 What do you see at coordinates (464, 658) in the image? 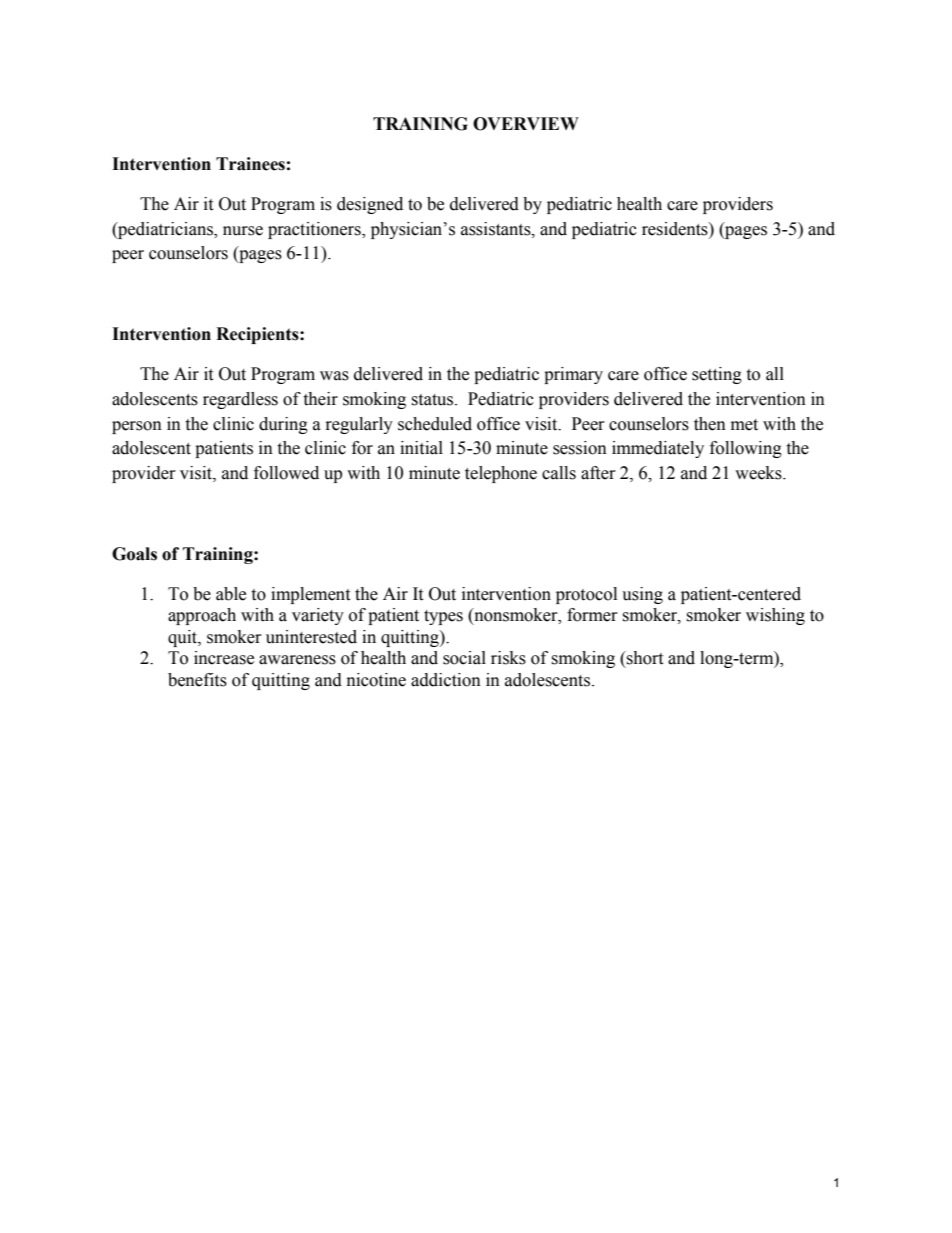
I see `social` at bounding box center [464, 658].
